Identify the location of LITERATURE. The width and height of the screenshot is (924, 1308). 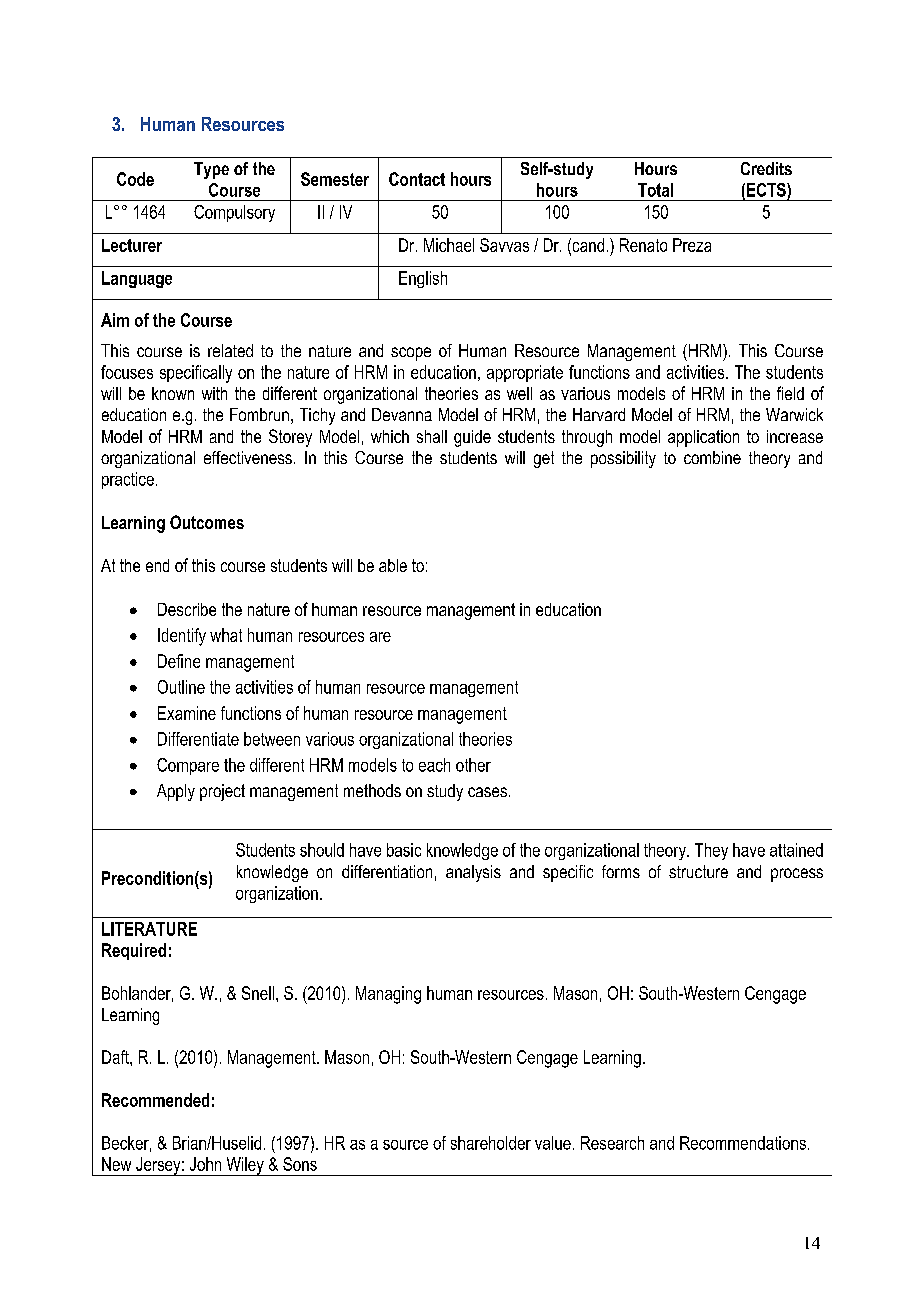
(149, 929).
